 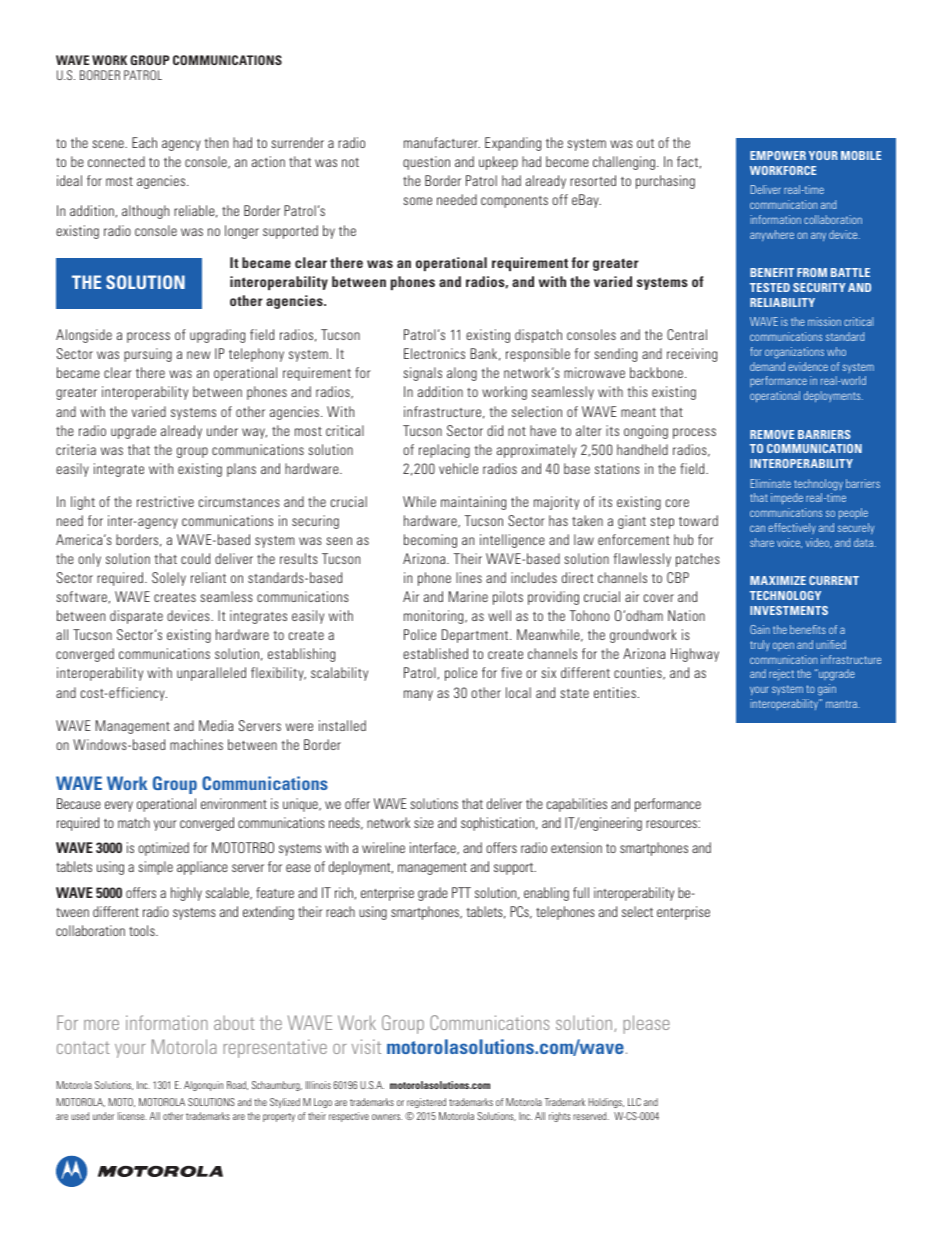 What do you see at coordinates (778, 155) in the document?
I see `EMPOWER` at bounding box center [778, 155].
